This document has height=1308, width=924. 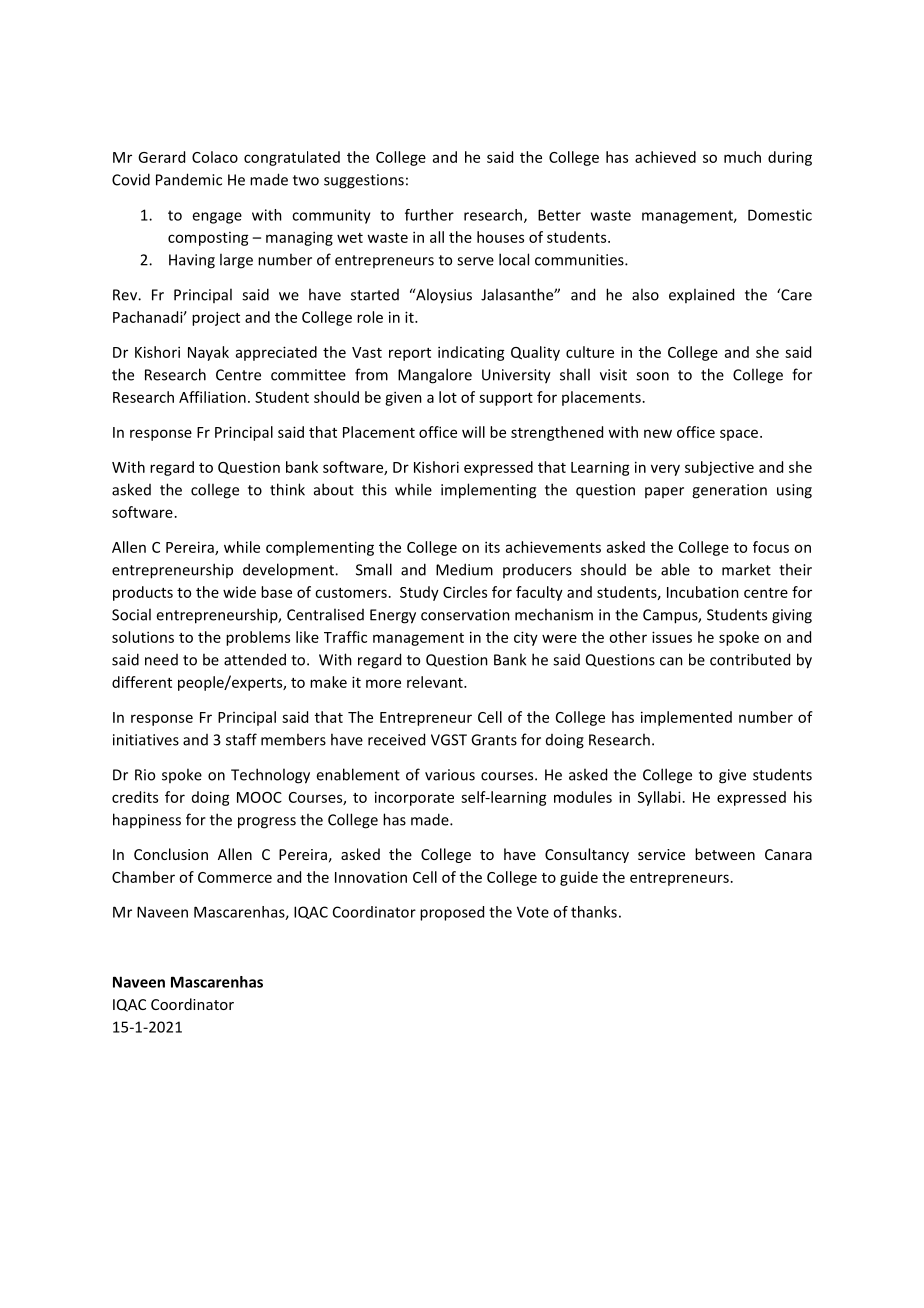 What do you see at coordinates (189, 179) in the document?
I see `Pandemic` at bounding box center [189, 179].
